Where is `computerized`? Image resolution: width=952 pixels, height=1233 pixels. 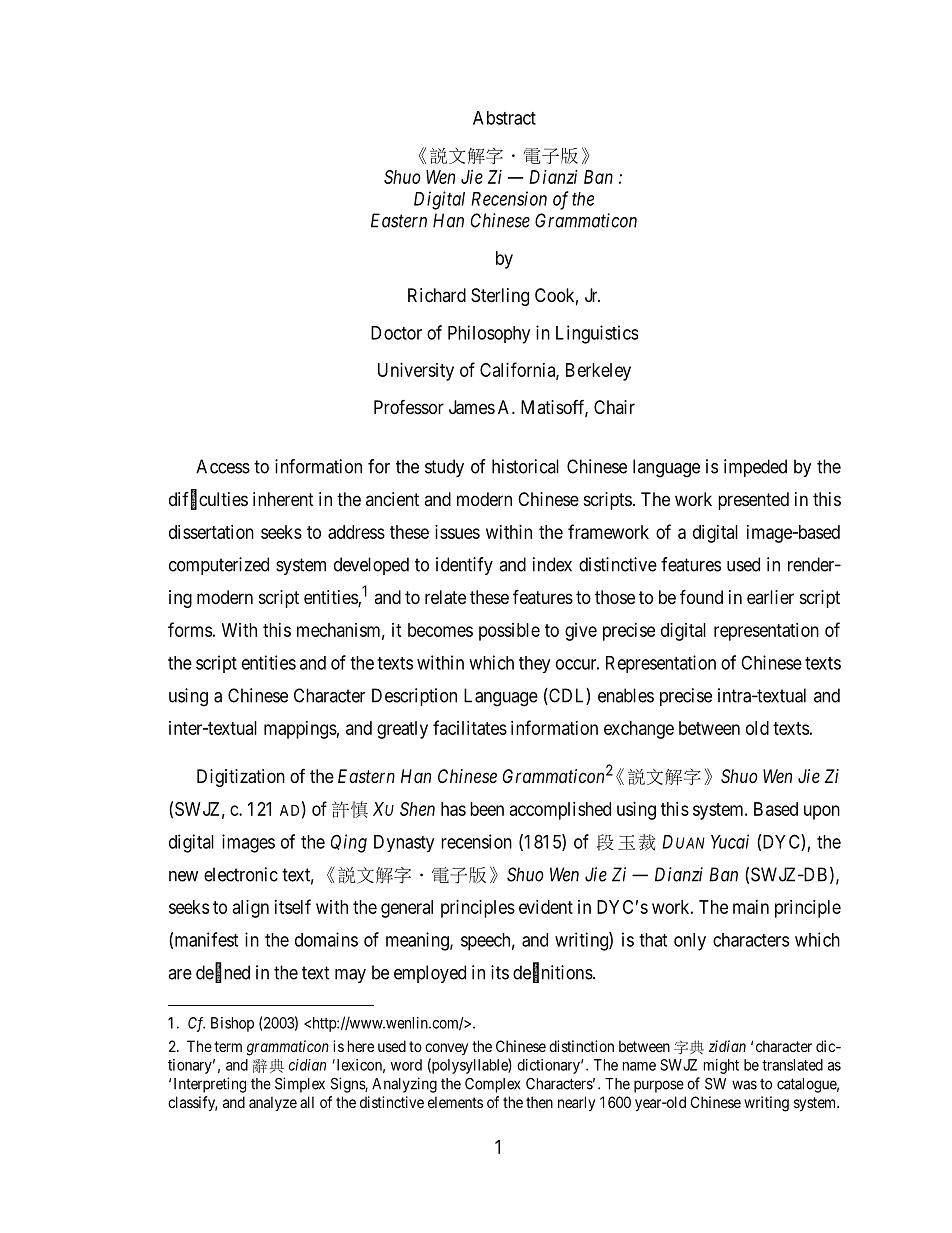
computerized is located at coordinates (219, 566).
